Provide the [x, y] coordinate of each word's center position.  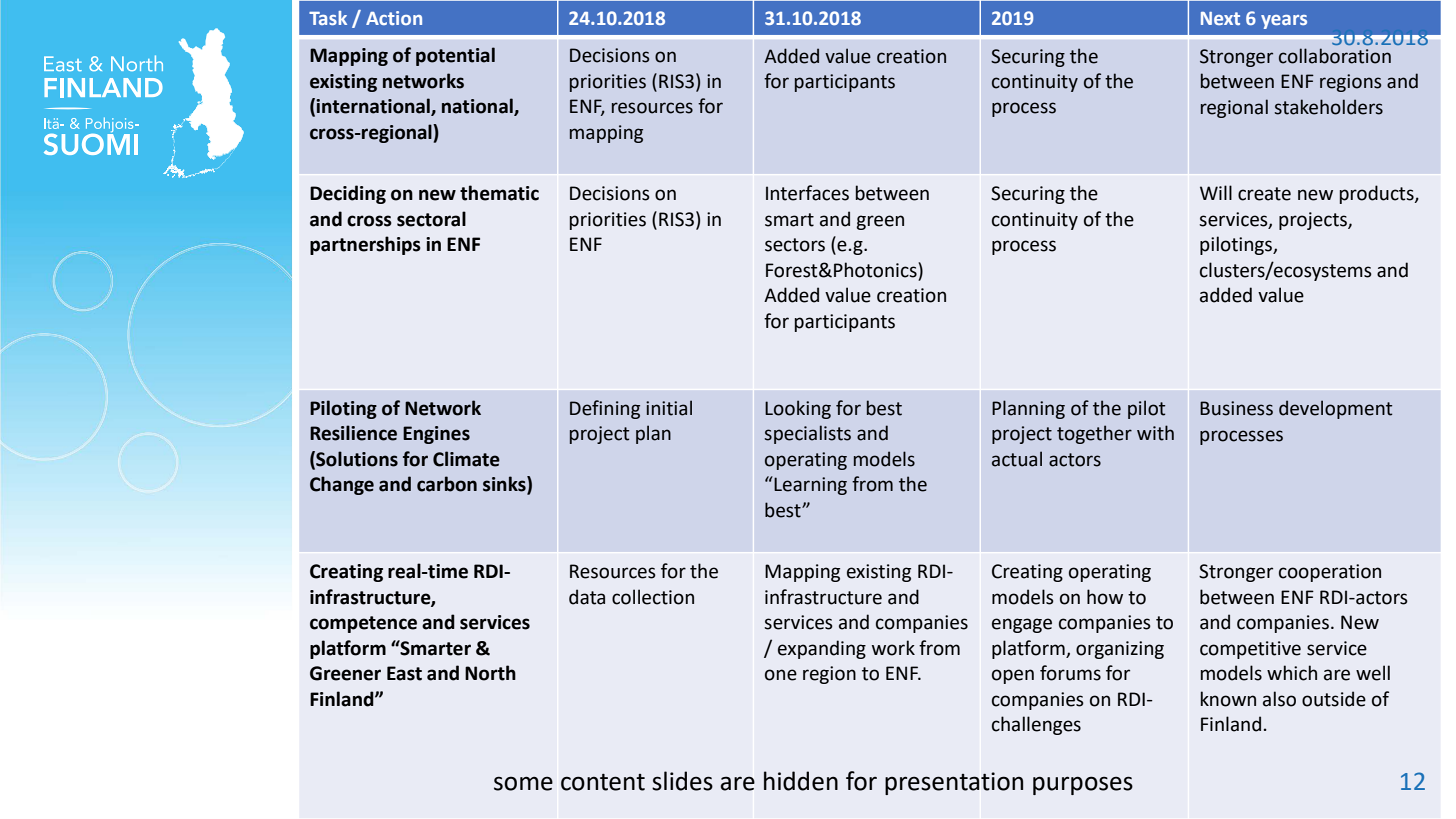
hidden [801, 781]
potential [455, 56]
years [1284, 22]
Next [1220, 18]
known [1228, 699]
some [523, 783]
